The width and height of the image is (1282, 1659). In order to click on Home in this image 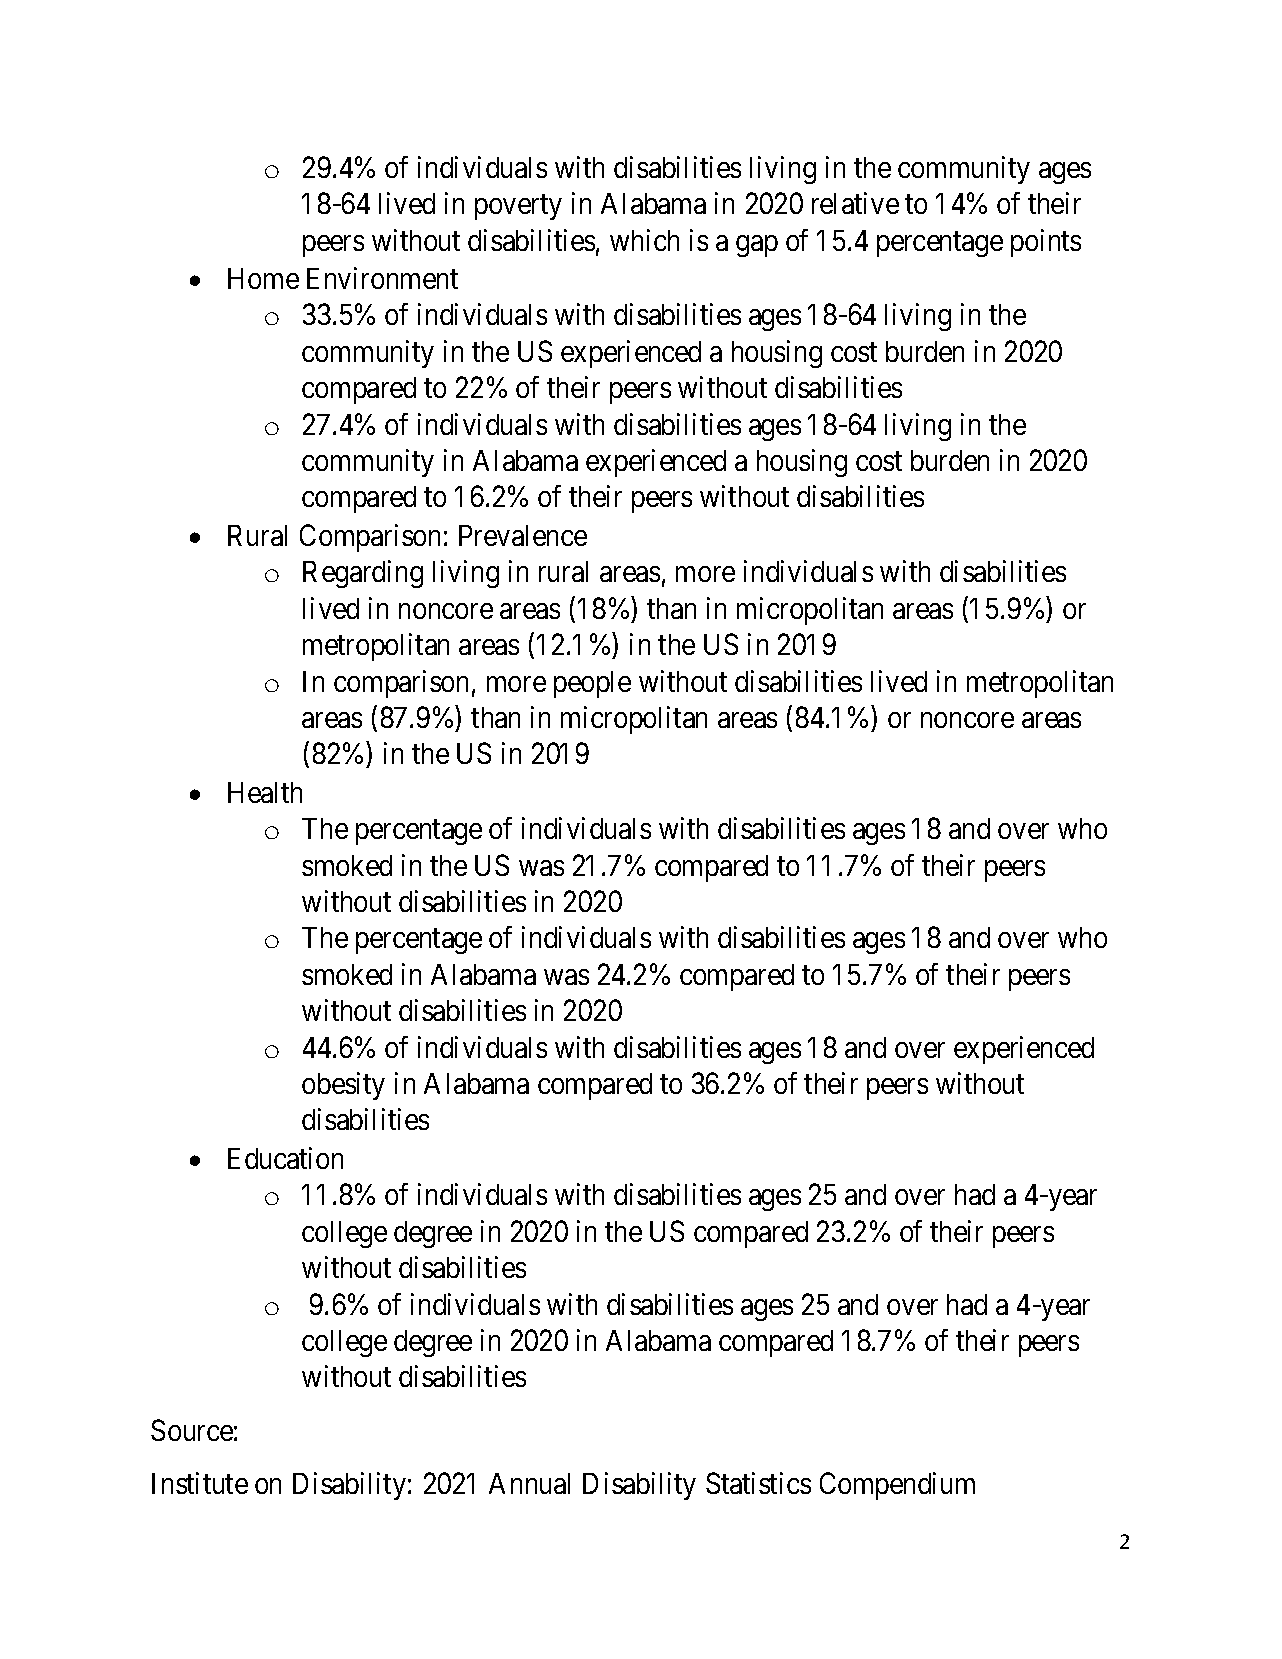, I will do `click(263, 278)`.
